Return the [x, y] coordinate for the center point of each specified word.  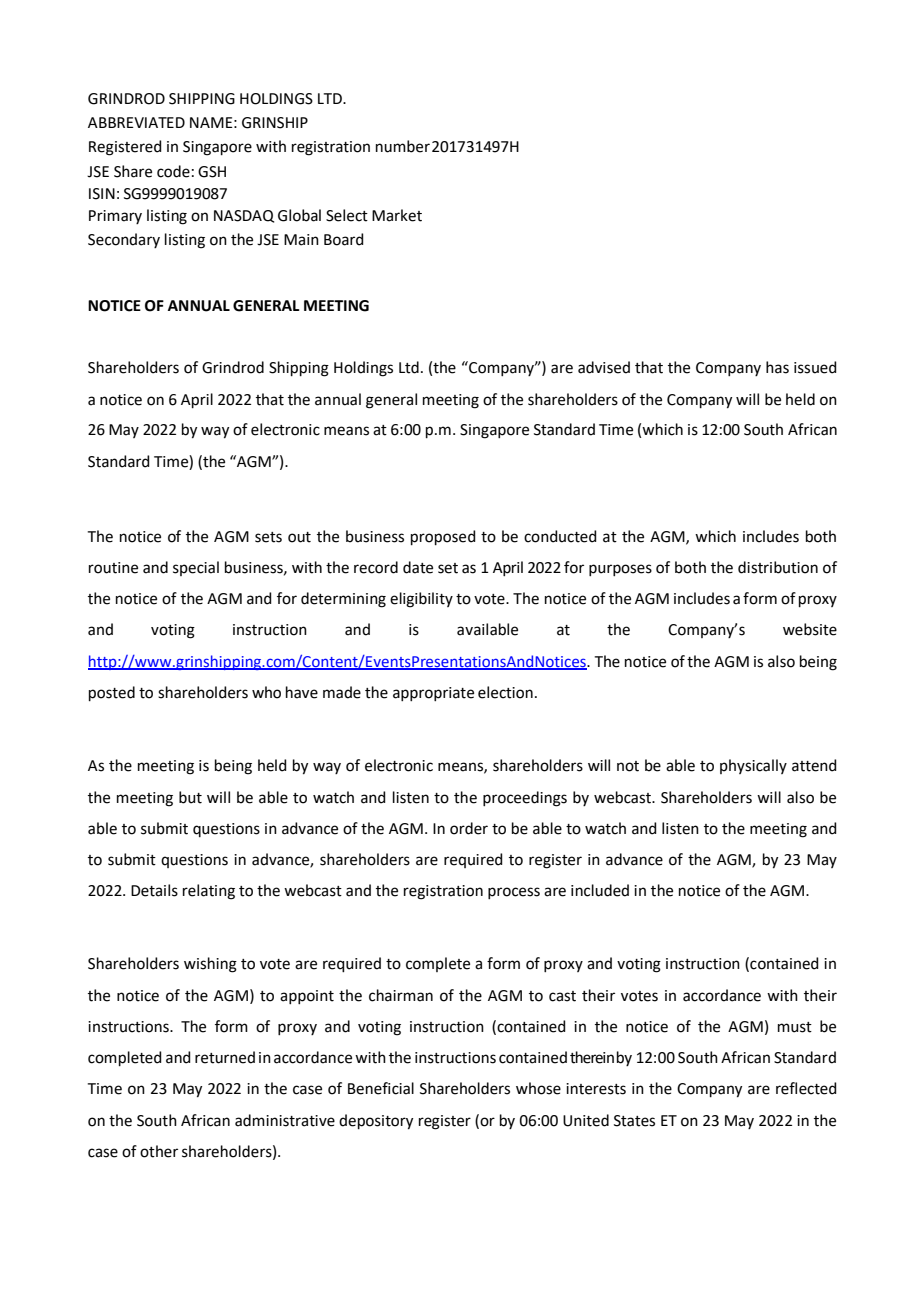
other [159, 1151]
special [196, 568]
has [777, 367]
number [403, 146]
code [173, 171]
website [810, 629]
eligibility [421, 600]
